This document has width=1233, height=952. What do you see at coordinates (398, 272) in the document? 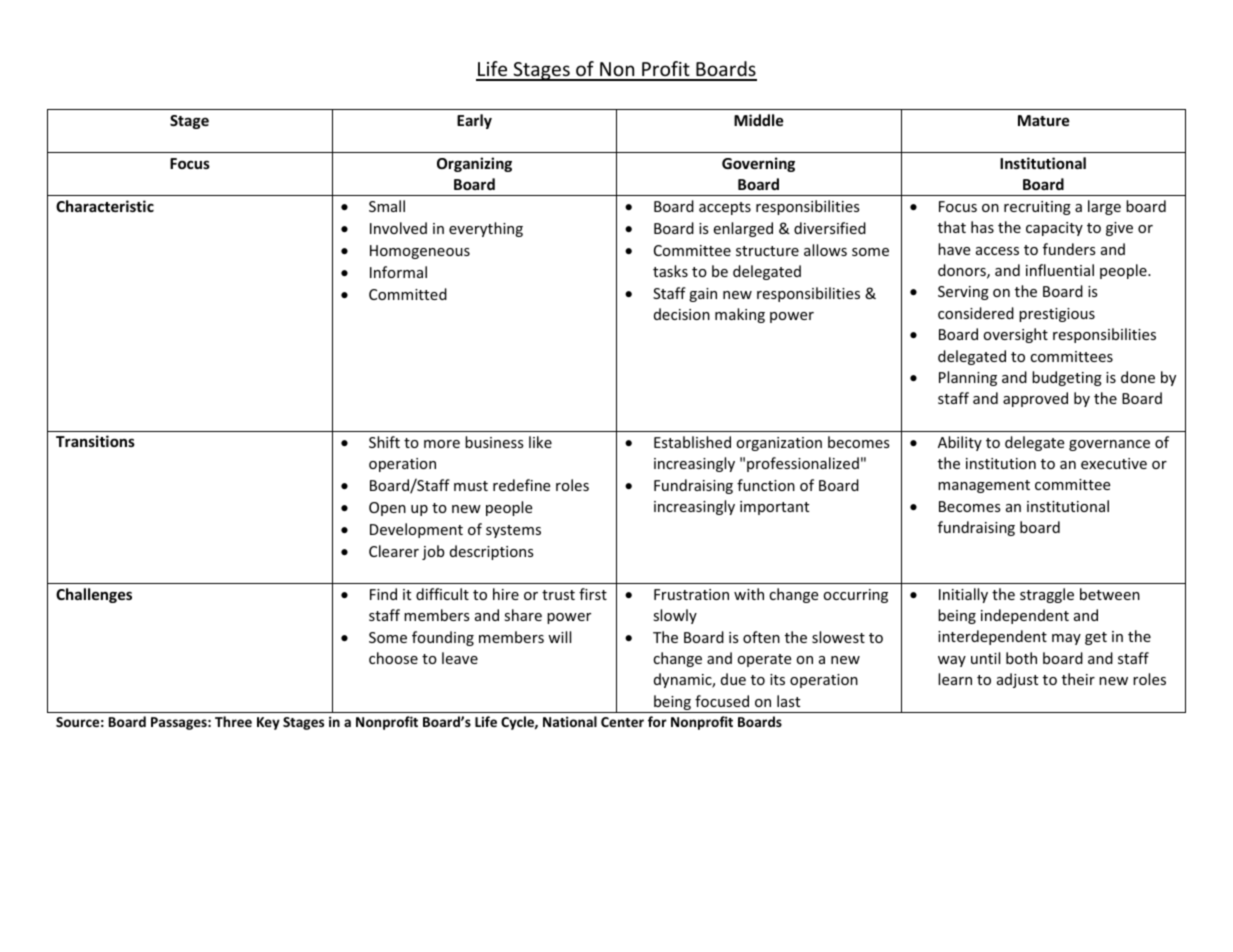
I see `Informal` at bounding box center [398, 272].
